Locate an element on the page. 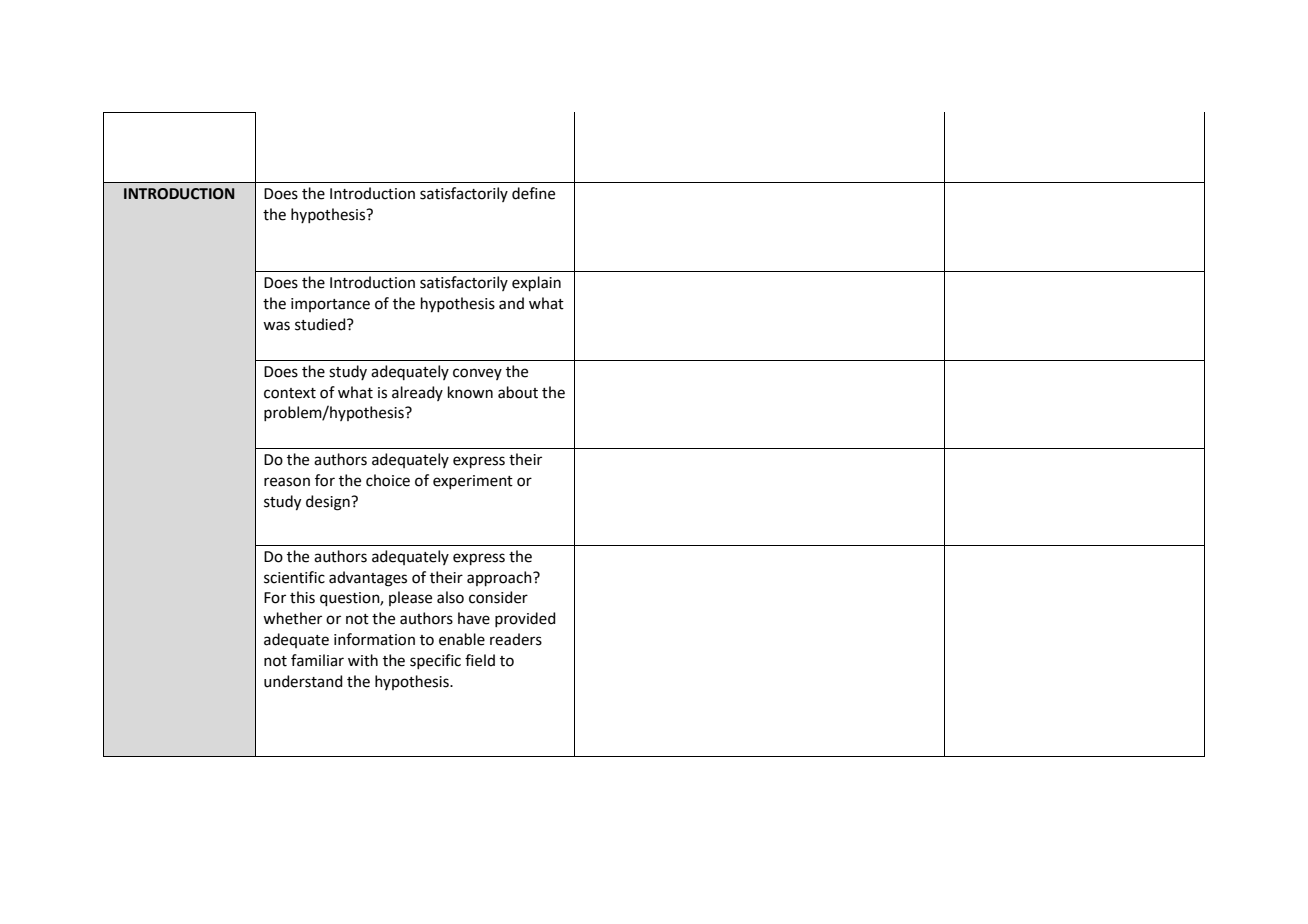  about is located at coordinates (518, 392).
